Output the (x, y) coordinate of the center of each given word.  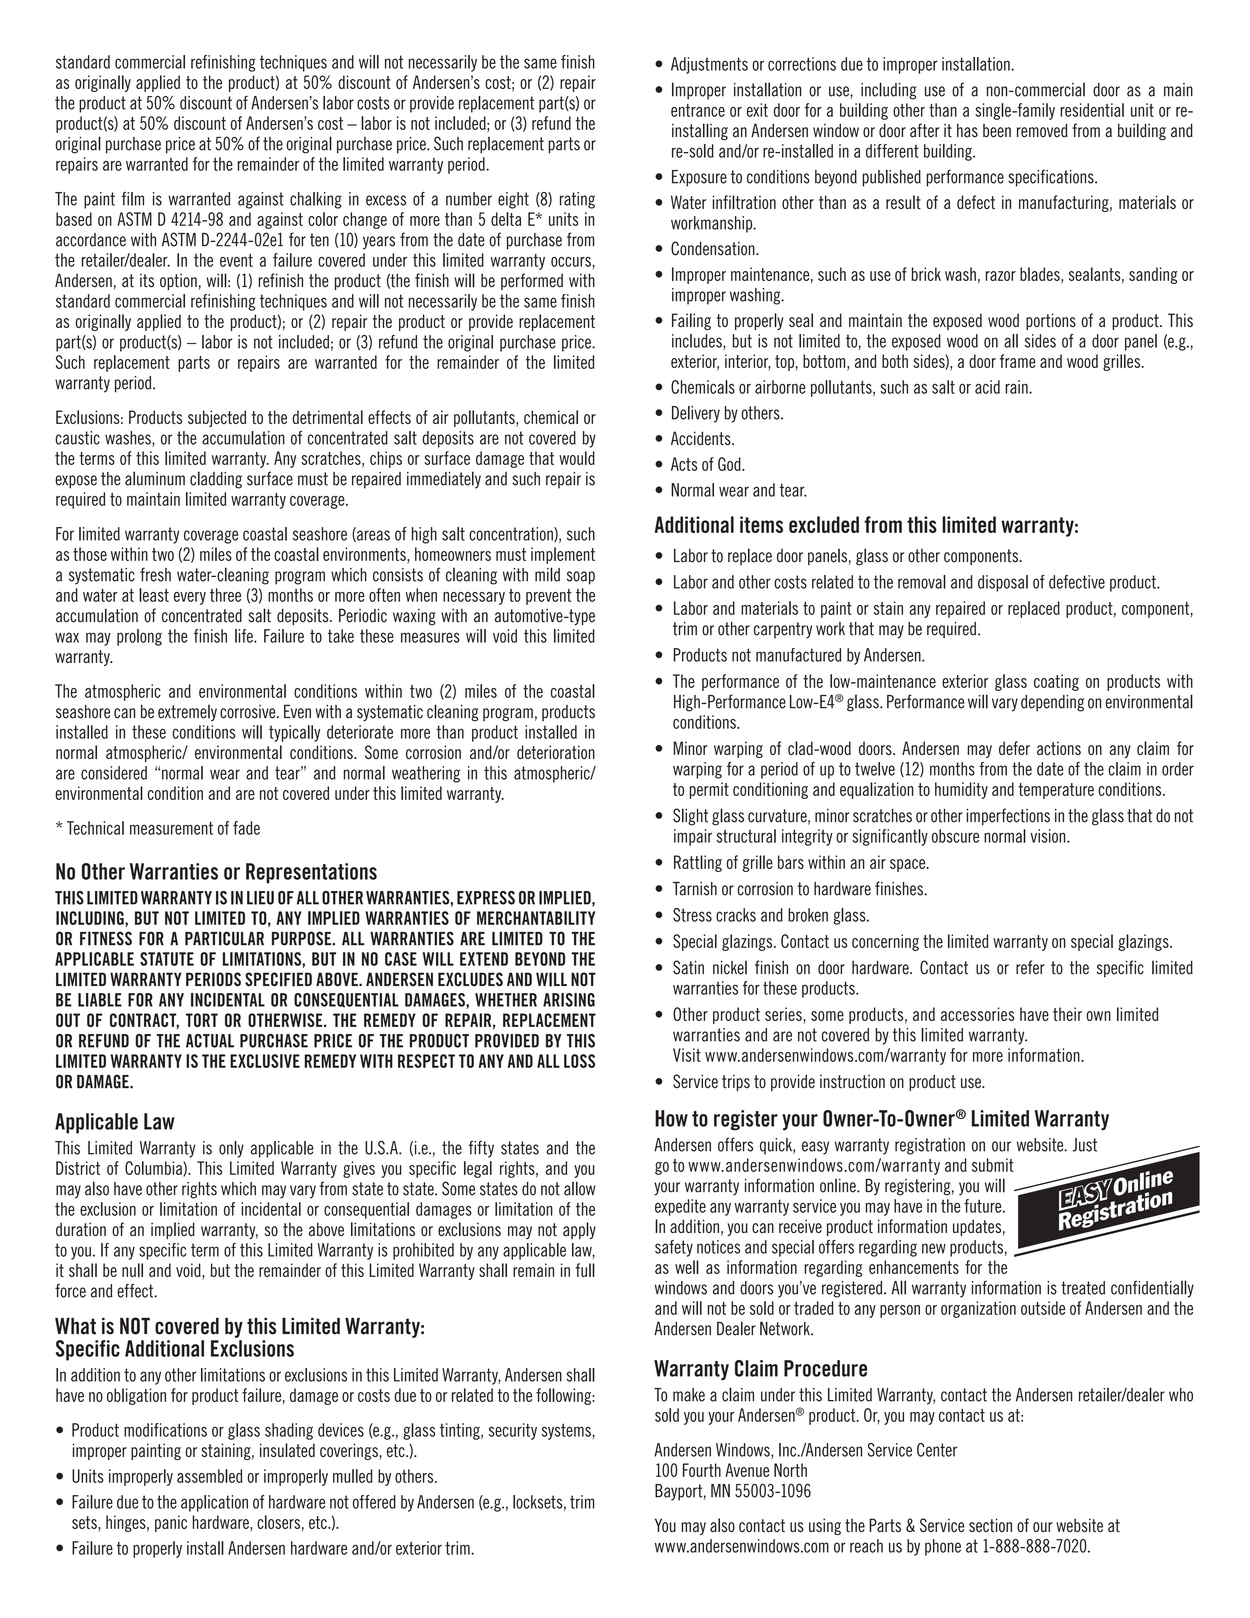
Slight (690, 817)
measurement (171, 828)
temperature (1056, 791)
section (990, 1525)
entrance (698, 110)
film (132, 199)
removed (1042, 130)
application (214, 1503)
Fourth (702, 1470)
